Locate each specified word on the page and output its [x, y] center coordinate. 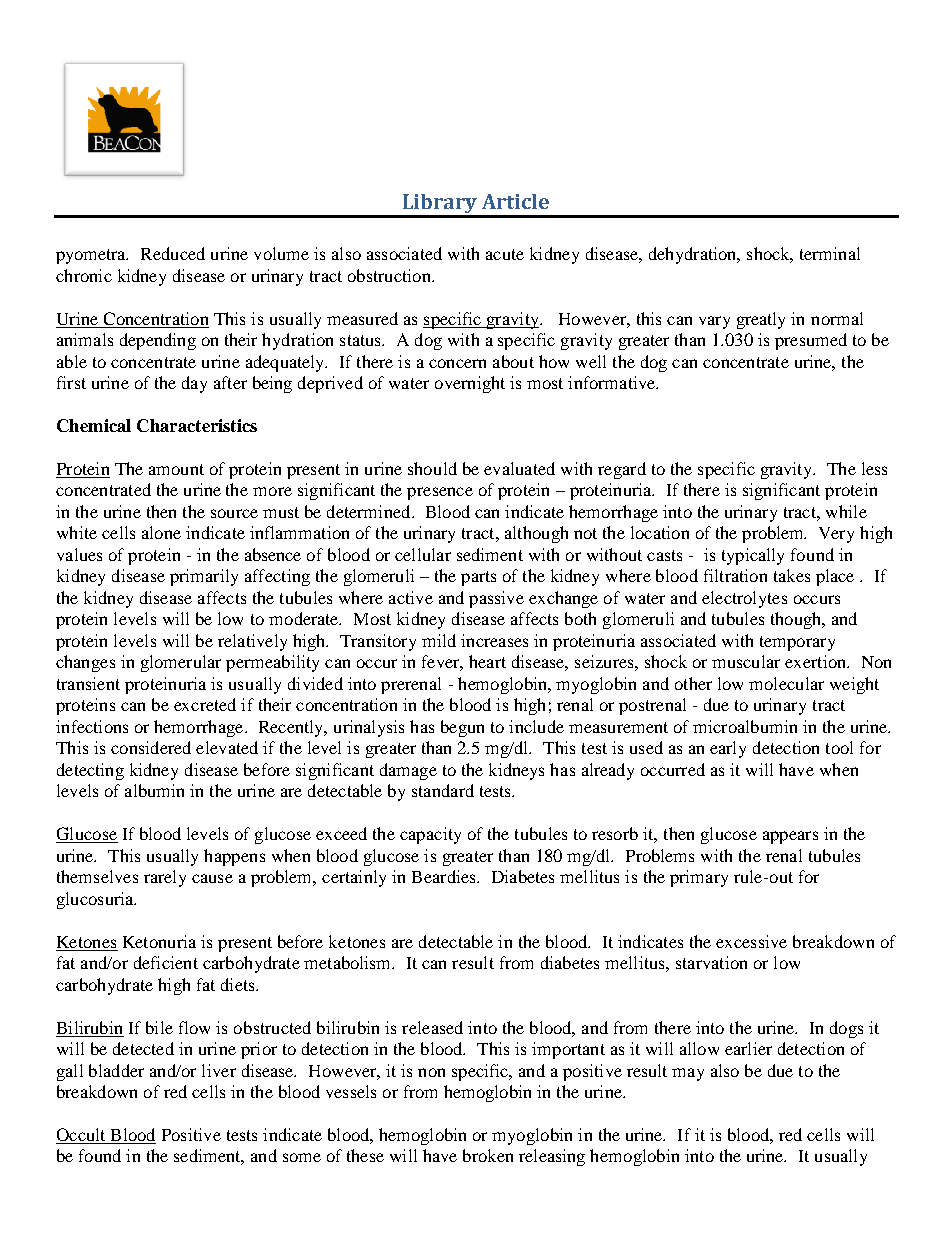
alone [161, 532]
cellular [423, 554]
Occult [82, 1136]
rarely [165, 878]
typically [753, 556]
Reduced [173, 253]
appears [790, 837]
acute [505, 254]
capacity [430, 835]
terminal [830, 253]
